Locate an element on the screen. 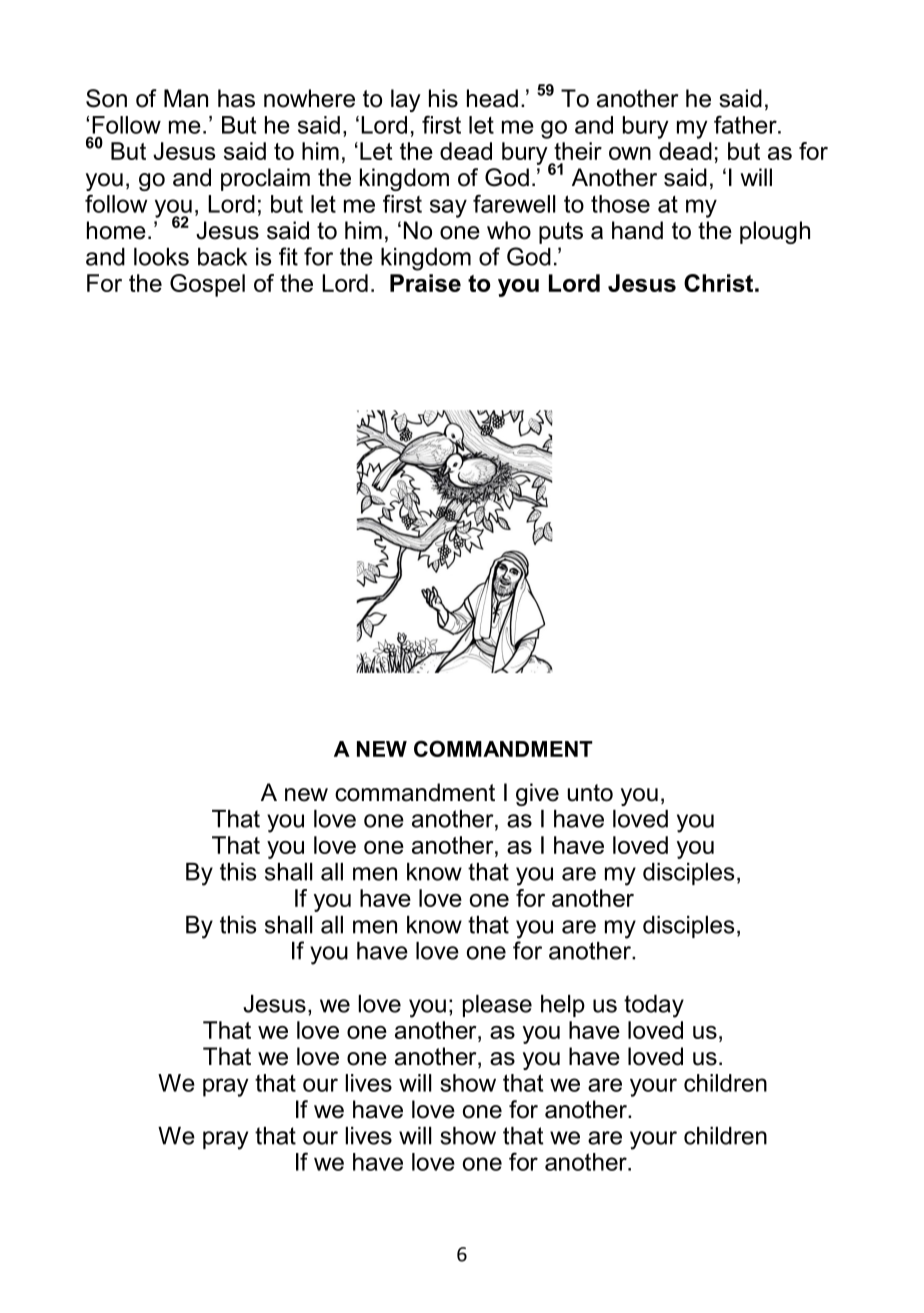  today is located at coordinates (654, 1006).
